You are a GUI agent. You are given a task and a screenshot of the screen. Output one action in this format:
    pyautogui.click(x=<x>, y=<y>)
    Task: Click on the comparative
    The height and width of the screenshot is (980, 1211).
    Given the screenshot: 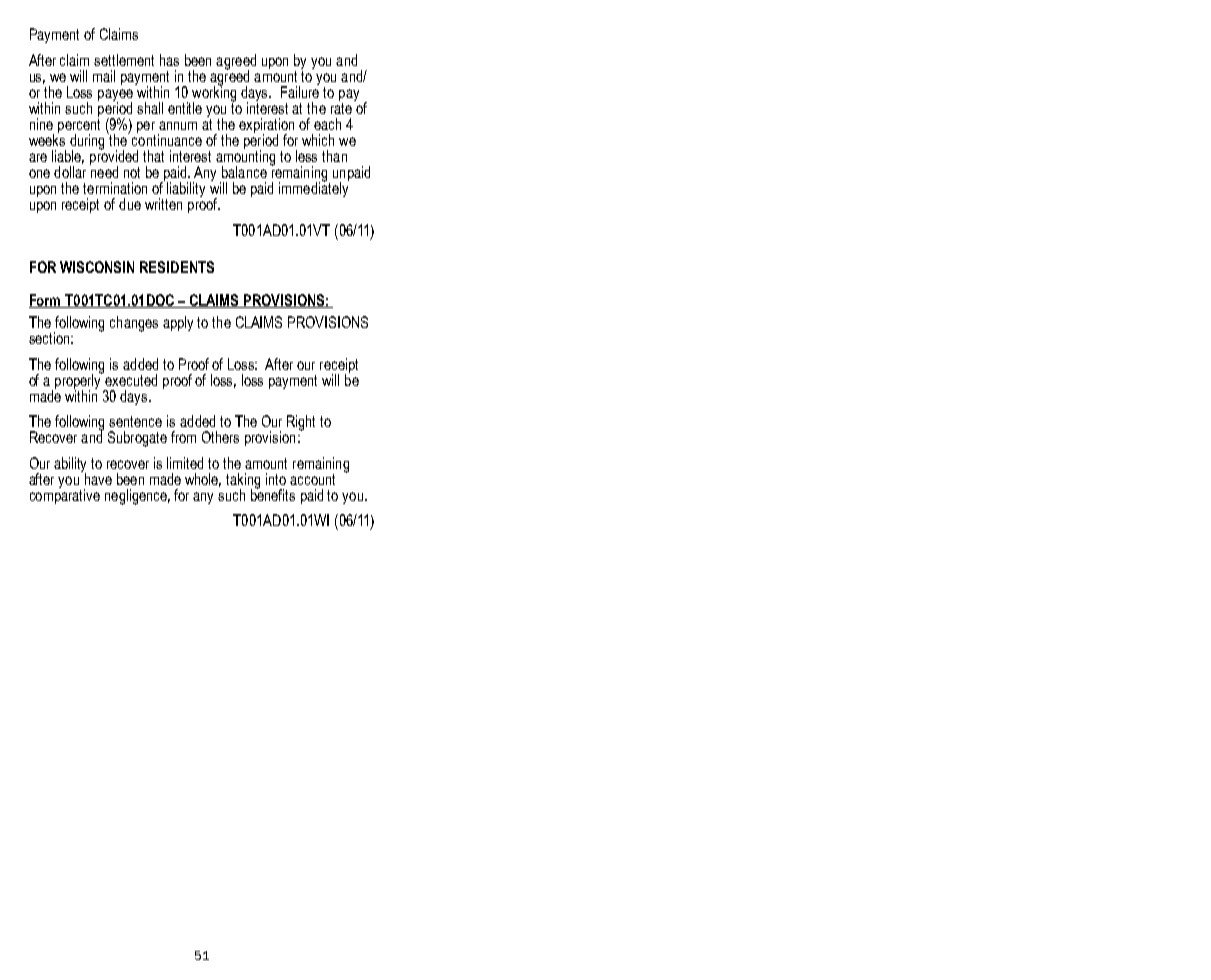 What is the action you would take?
    pyautogui.click(x=65, y=495)
